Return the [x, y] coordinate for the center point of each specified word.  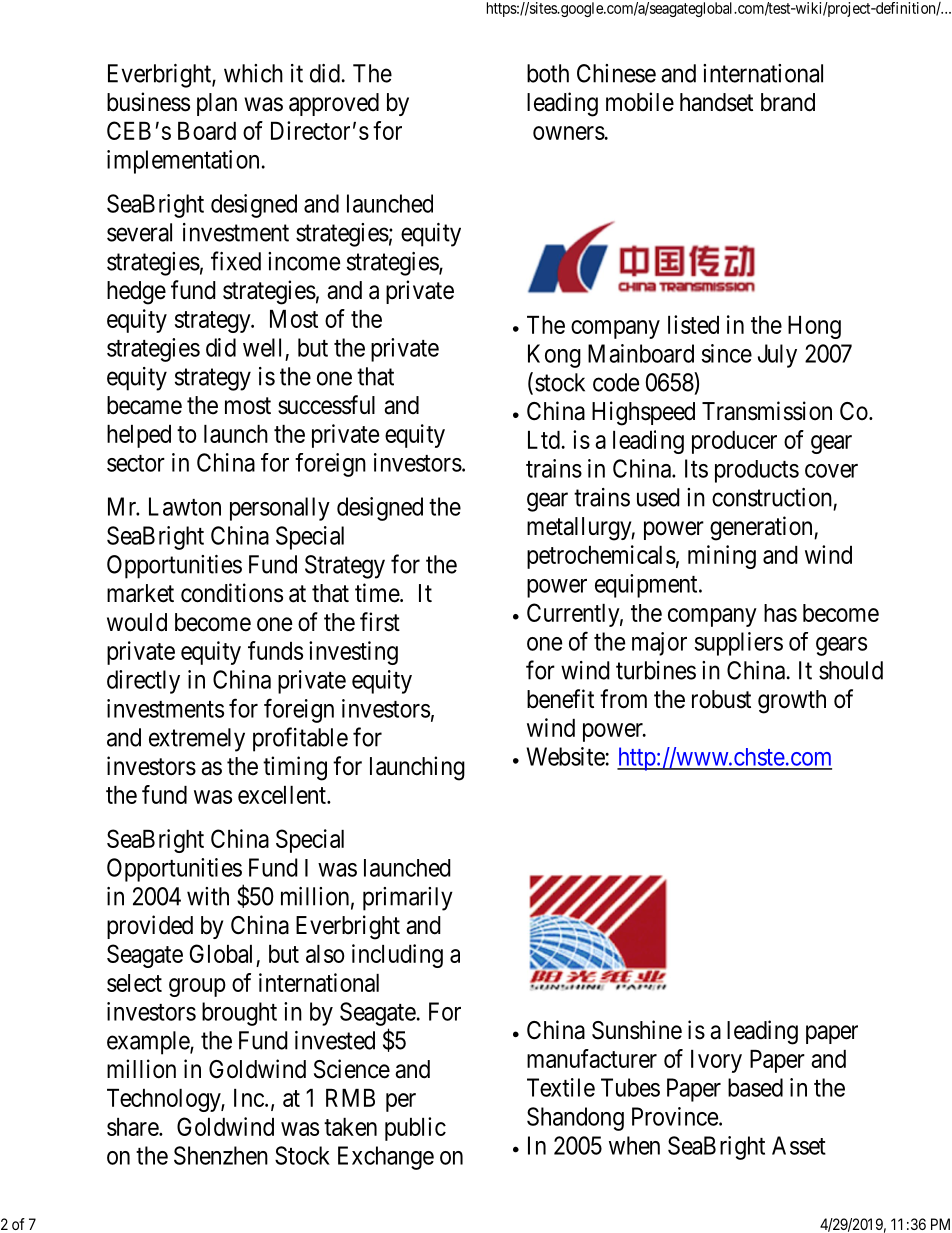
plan [217, 104]
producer [734, 442]
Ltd [544, 440]
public [415, 1129]
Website [565, 756]
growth [792, 702]
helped [139, 436]
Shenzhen [221, 1155]
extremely [197, 740]
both [548, 73]
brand [788, 102]
